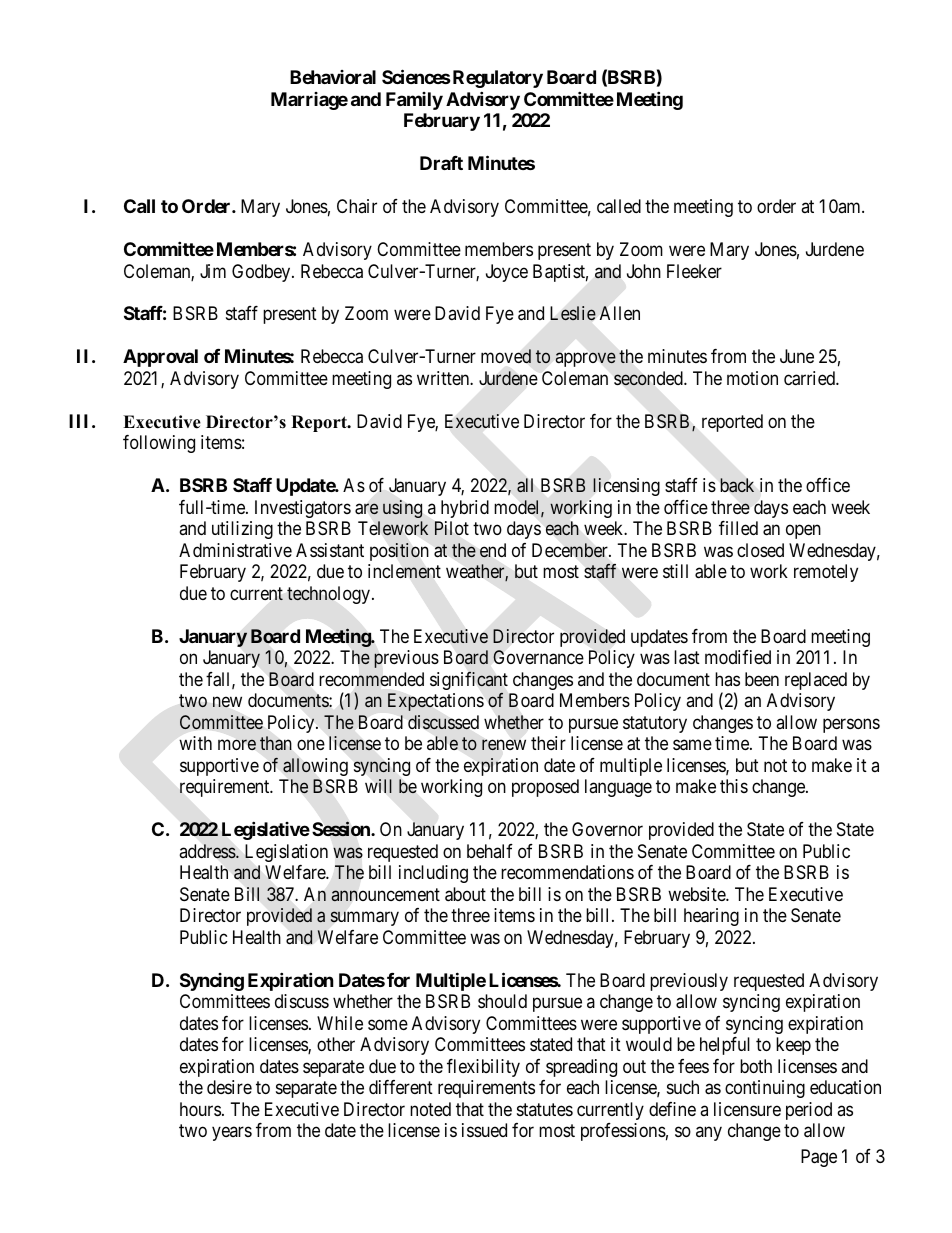 Image resolution: width=952 pixels, height=1233 pixels. I want to click on modified, so click(738, 657).
